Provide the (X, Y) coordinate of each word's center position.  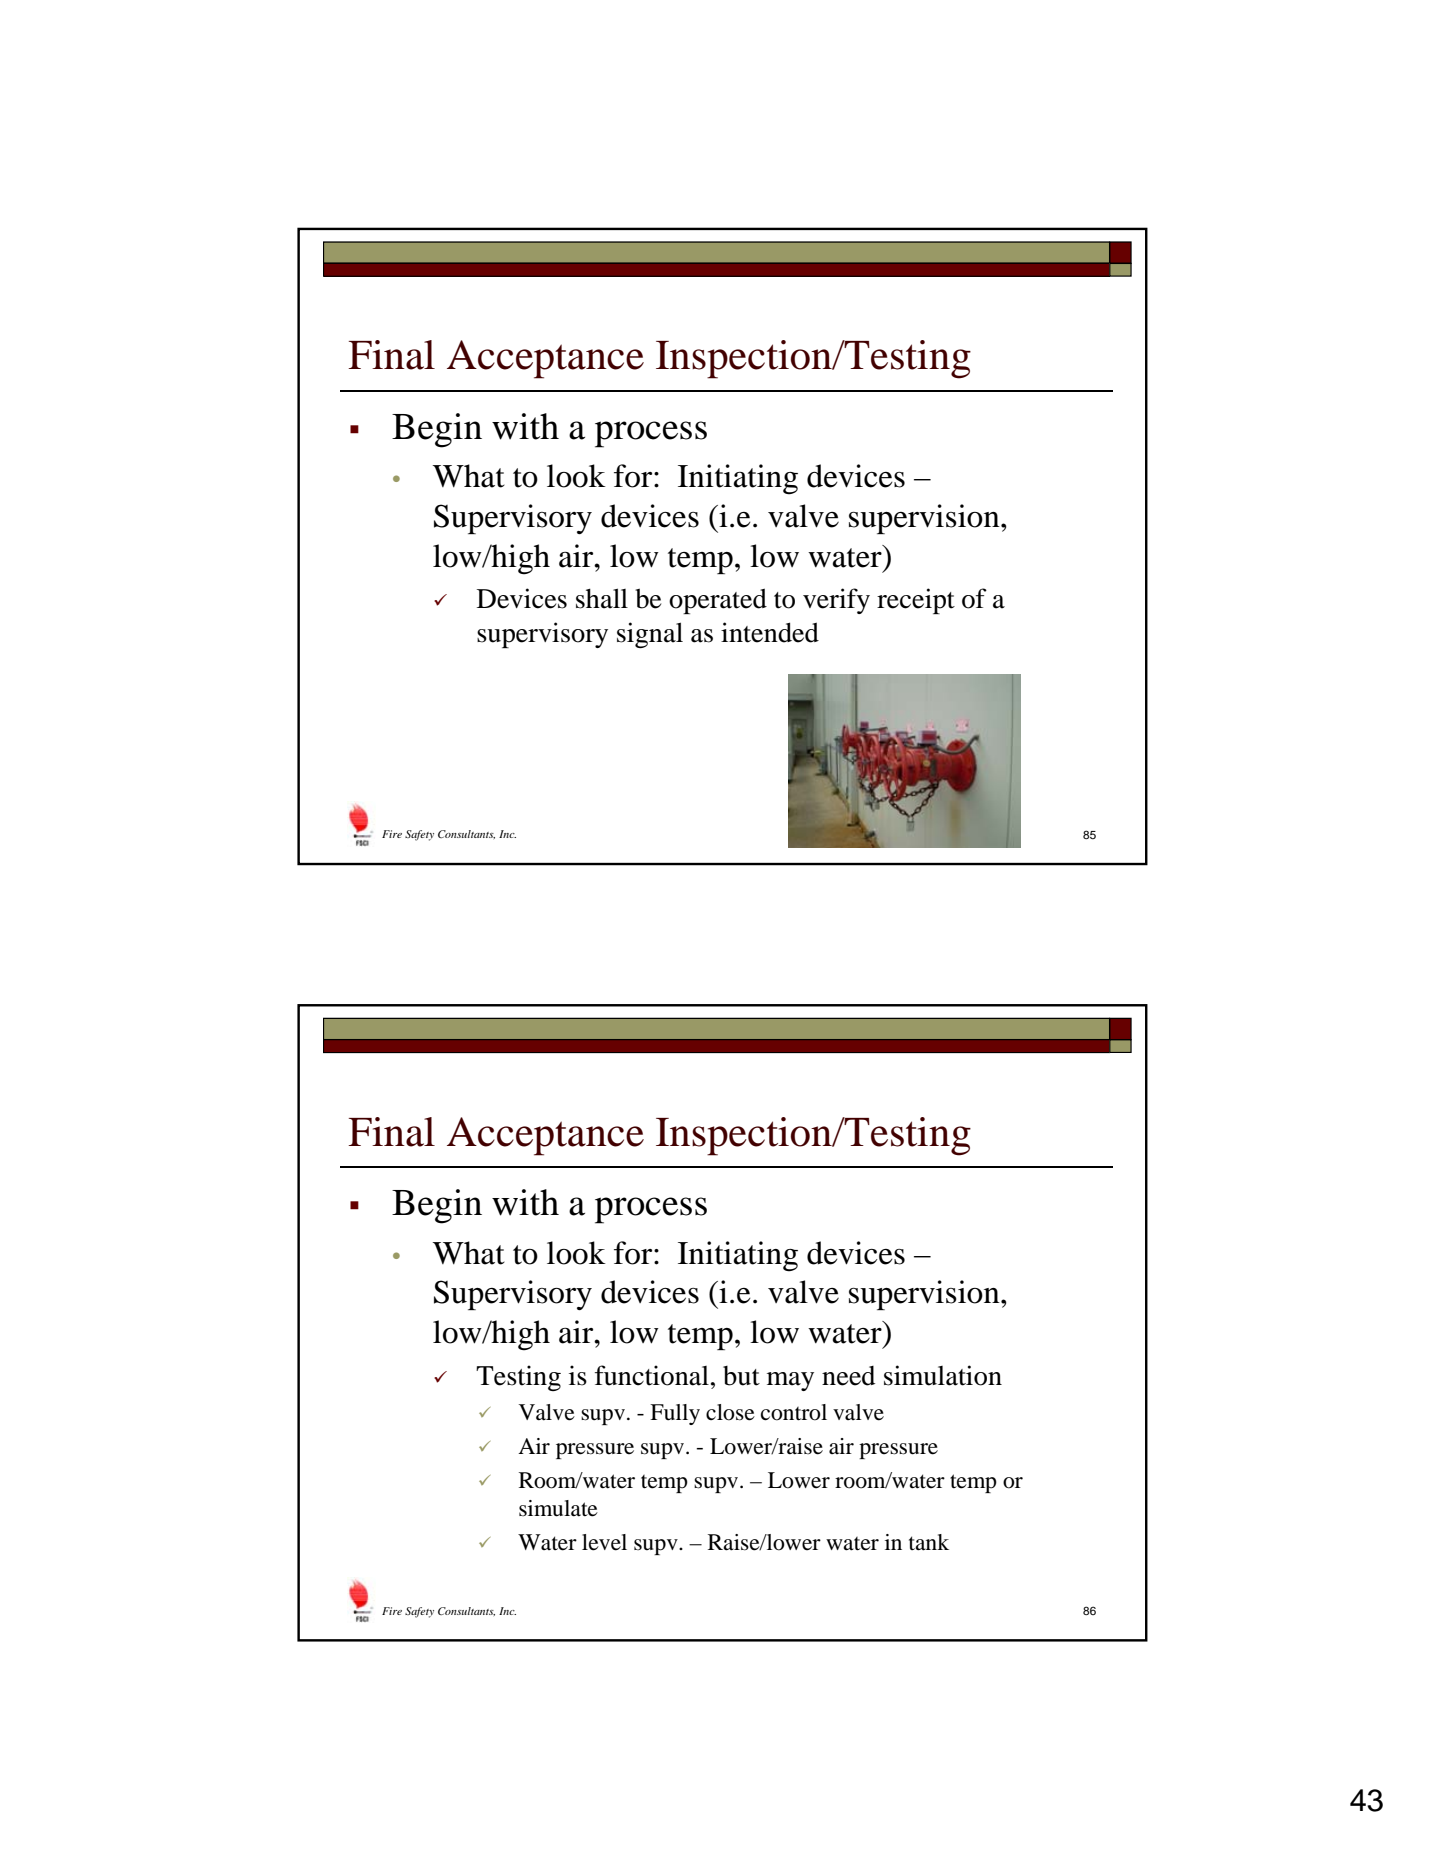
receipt (916, 601)
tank (929, 1542)
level (604, 1542)
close (730, 1412)
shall (602, 598)
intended (770, 632)
